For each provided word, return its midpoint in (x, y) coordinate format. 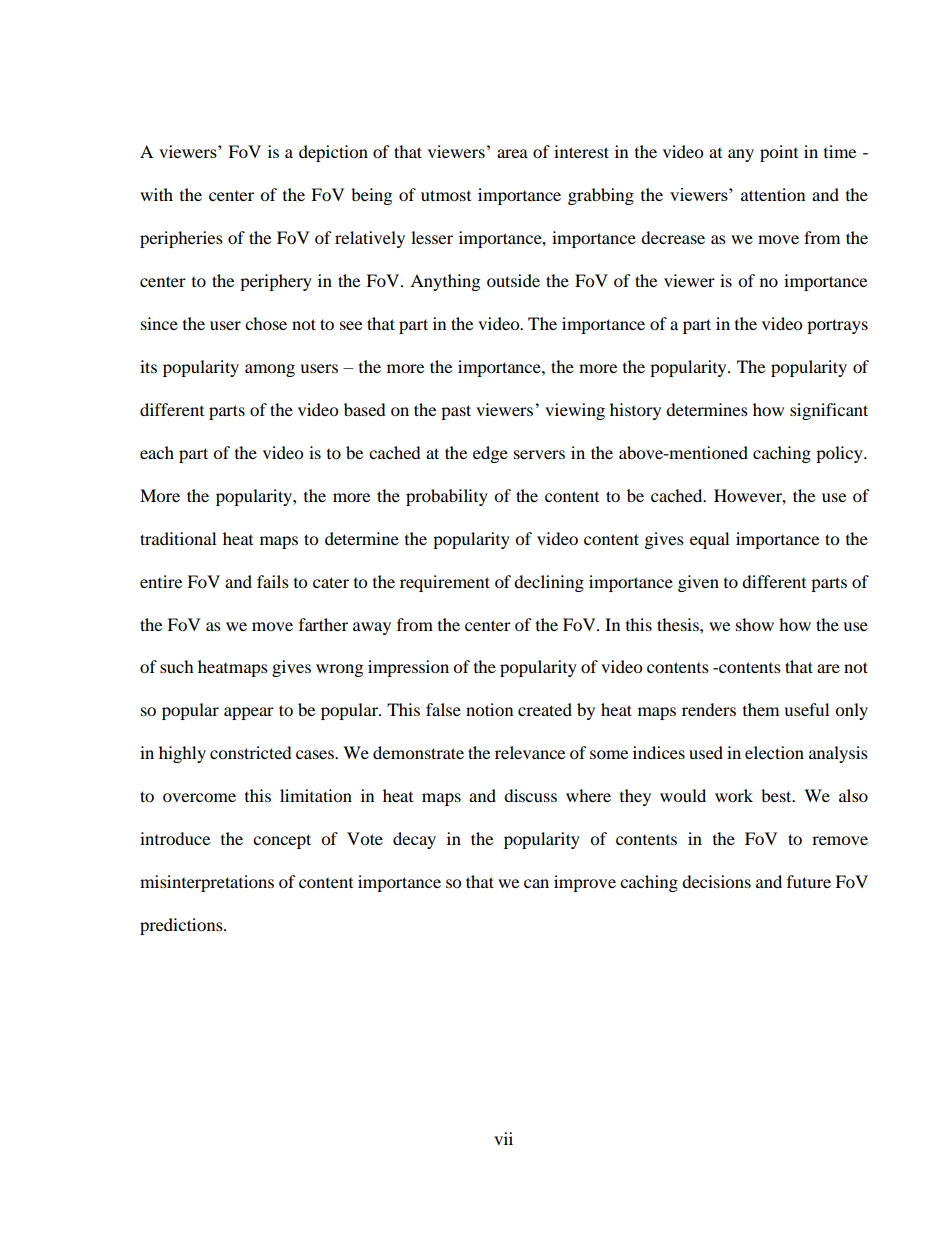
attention (773, 194)
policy (840, 454)
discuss (530, 795)
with (156, 194)
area (512, 153)
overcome (199, 797)
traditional (178, 538)
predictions (182, 926)
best (777, 795)
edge (490, 454)
